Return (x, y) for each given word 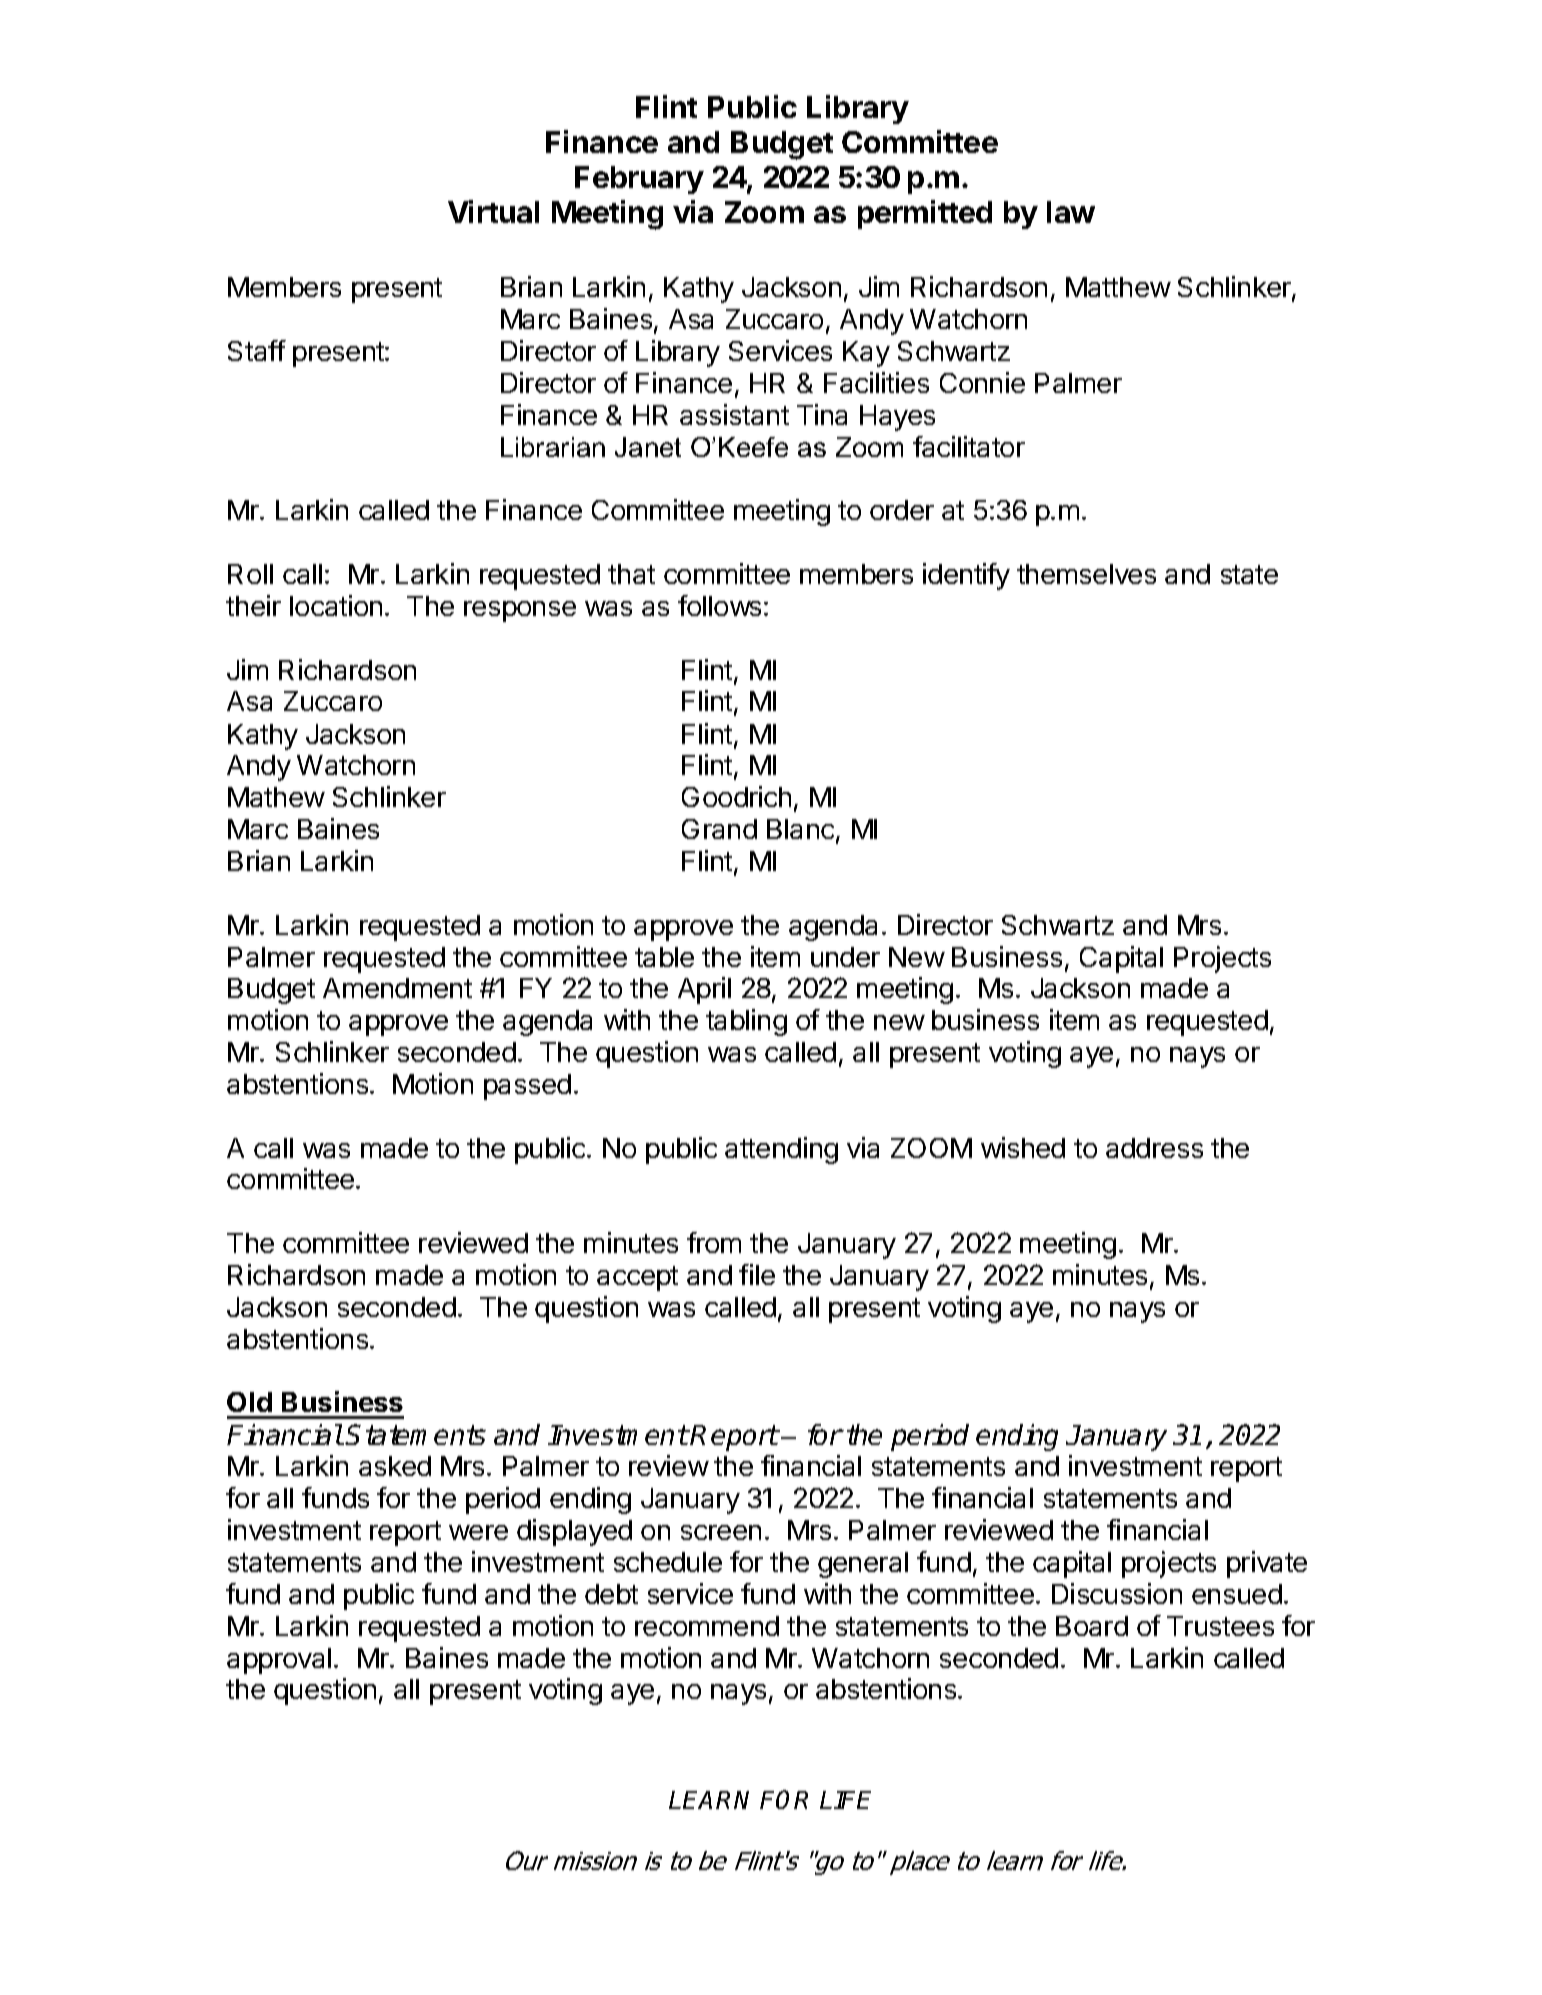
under (845, 957)
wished (1023, 1147)
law (1071, 212)
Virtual (493, 211)
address (1154, 1148)
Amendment (397, 988)
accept (637, 1278)
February (639, 180)
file (757, 1274)
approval (279, 1661)
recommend (707, 1626)
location (336, 605)
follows (719, 605)
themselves (1086, 574)
